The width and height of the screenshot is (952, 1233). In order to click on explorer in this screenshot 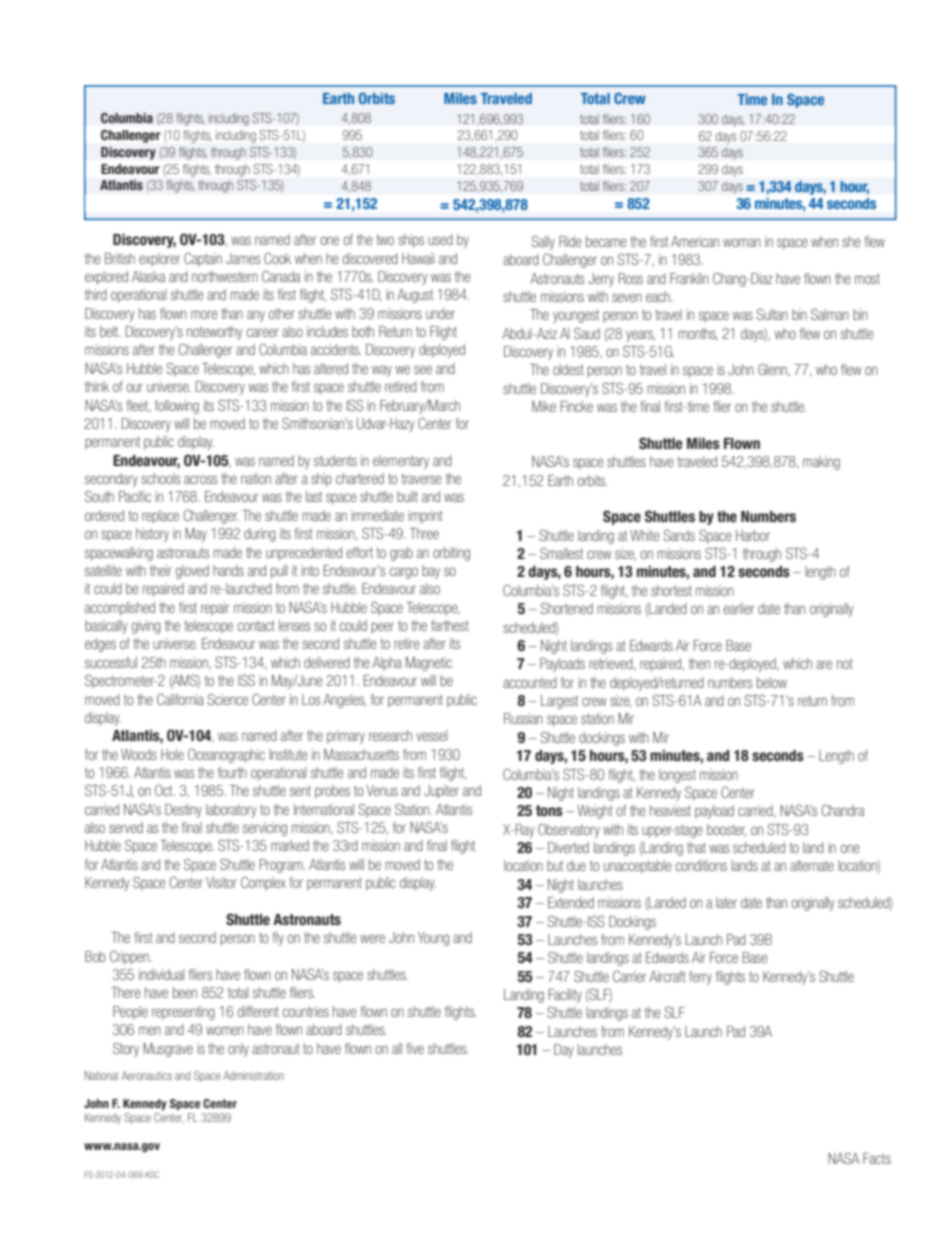, I will do `click(159, 260)`.
